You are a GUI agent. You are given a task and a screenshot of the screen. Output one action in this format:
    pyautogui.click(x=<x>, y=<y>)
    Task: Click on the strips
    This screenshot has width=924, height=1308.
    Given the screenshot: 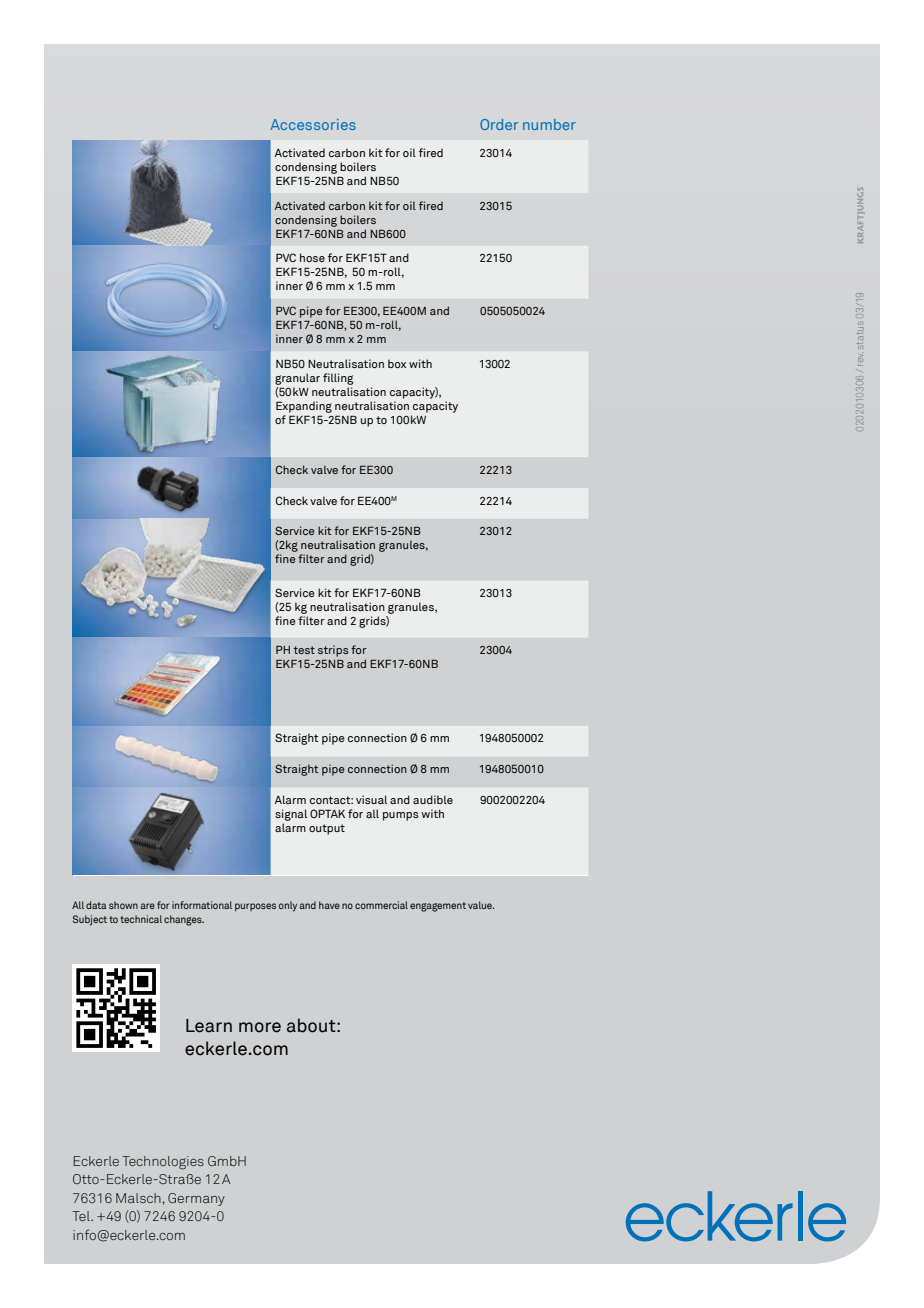 What is the action you would take?
    pyautogui.click(x=333, y=651)
